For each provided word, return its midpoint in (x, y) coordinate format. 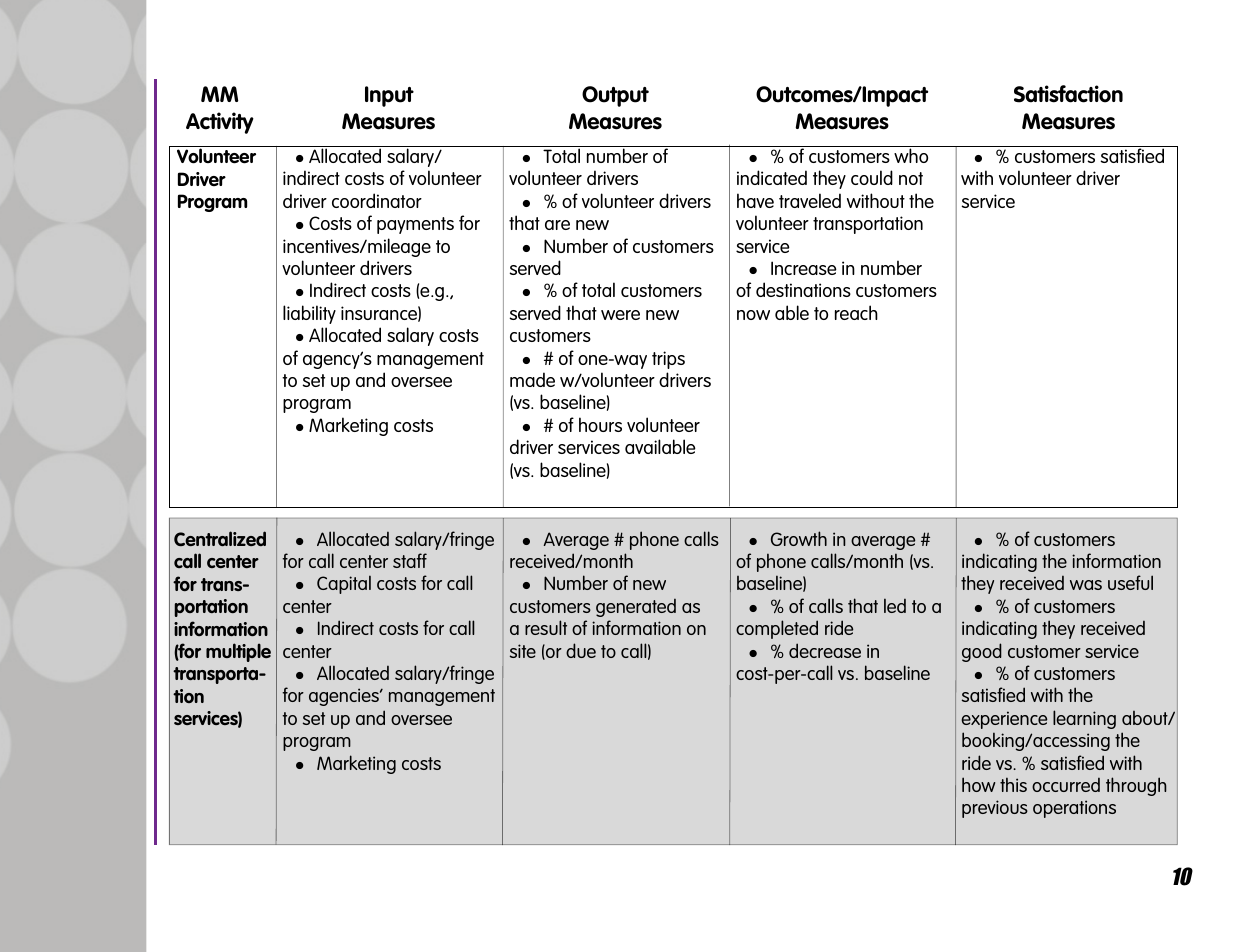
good (982, 652)
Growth (799, 538)
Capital (344, 584)
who (911, 155)
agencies (345, 697)
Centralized (220, 538)
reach (856, 312)
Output (615, 96)
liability (309, 314)
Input (389, 96)
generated (636, 607)
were (620, 315)
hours (600, 424)
